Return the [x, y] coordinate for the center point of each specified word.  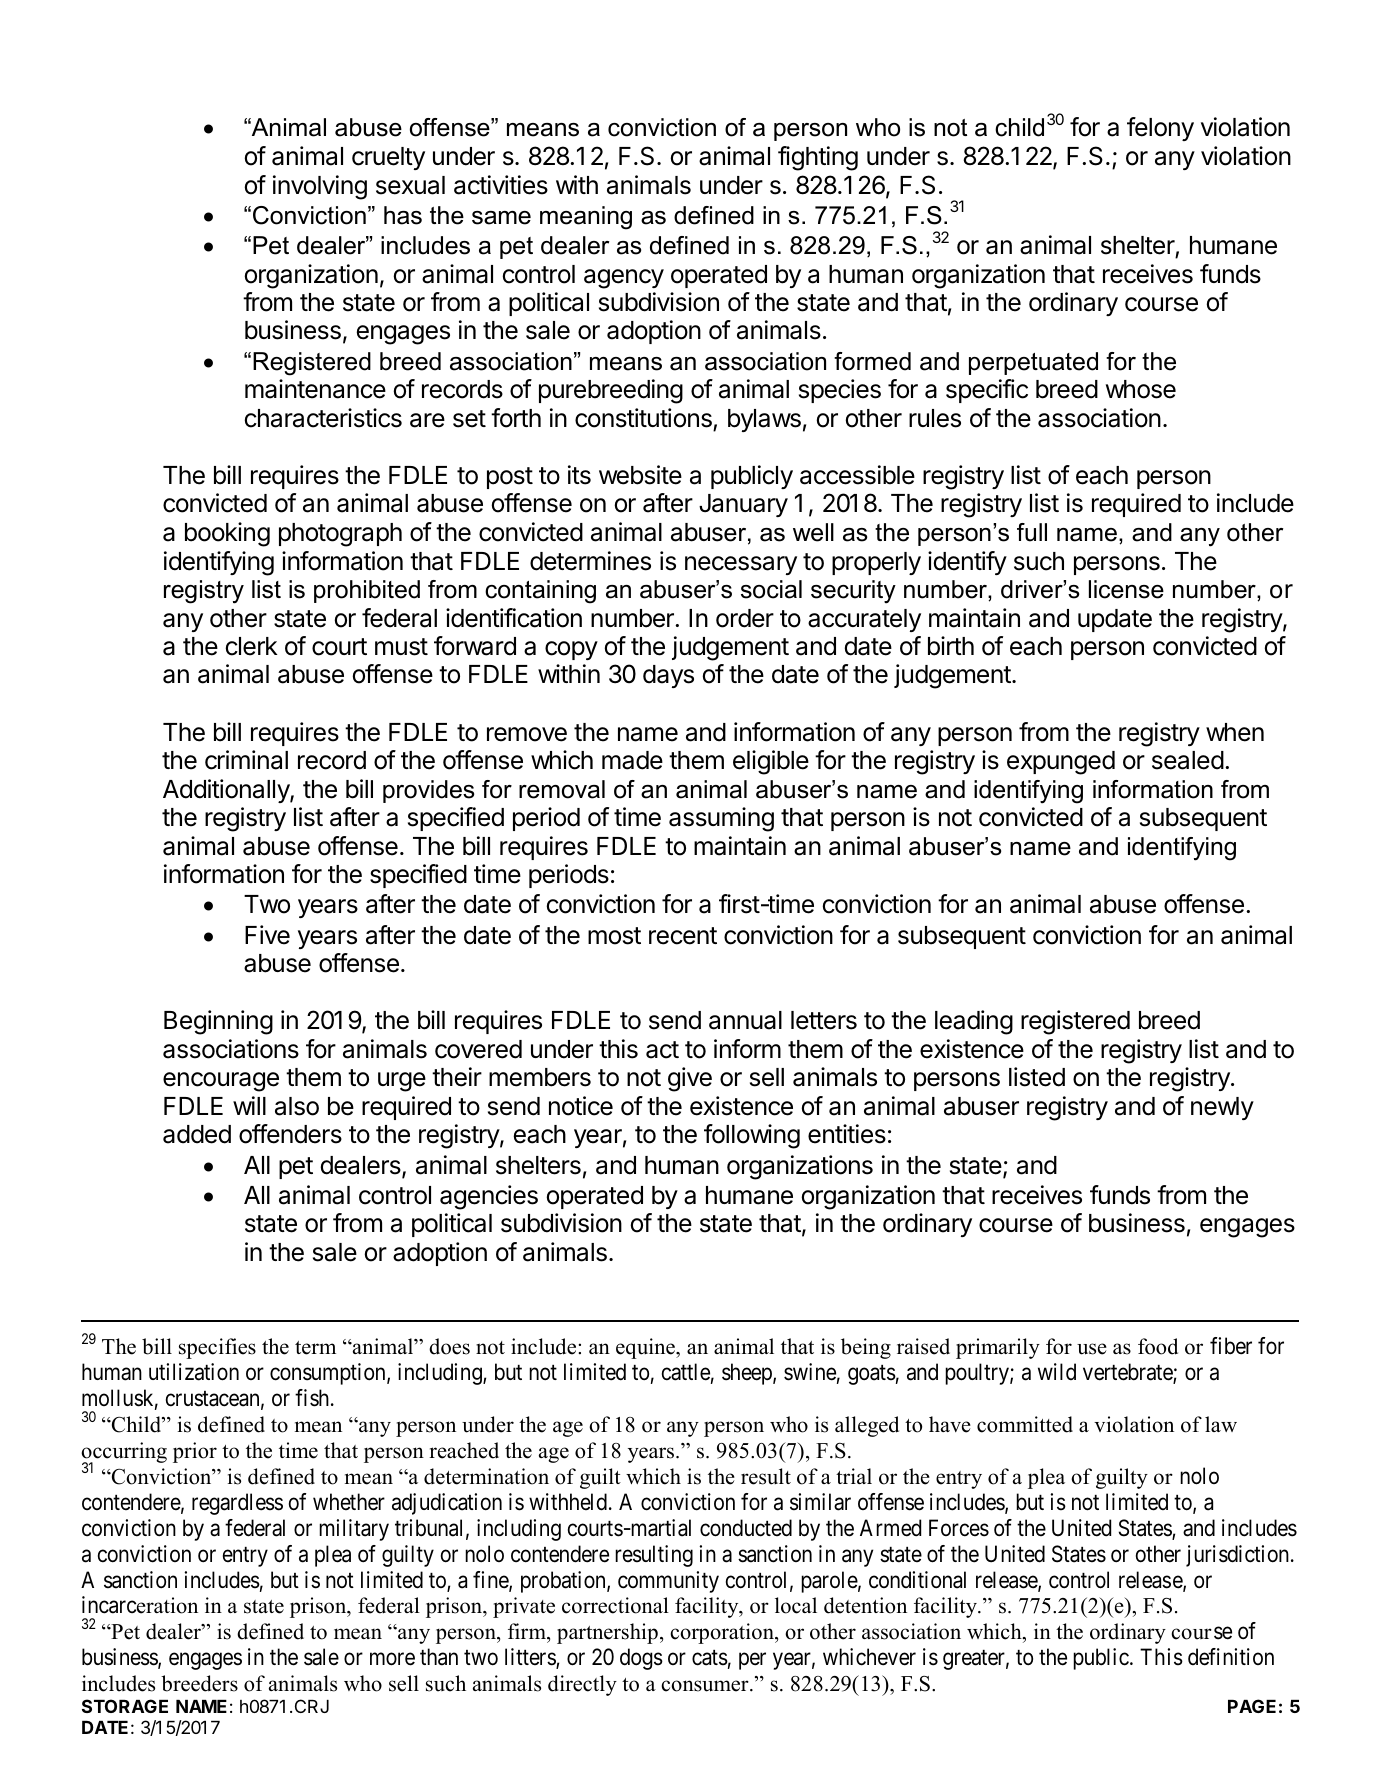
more [392, 1659]
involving [320, 187]
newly [1222, 1108]
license [1126, 589]
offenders [290, 1134]
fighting [818, 158]
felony [1160, 129]
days [668, 676]
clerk [252, 646]
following [752, 1136]
